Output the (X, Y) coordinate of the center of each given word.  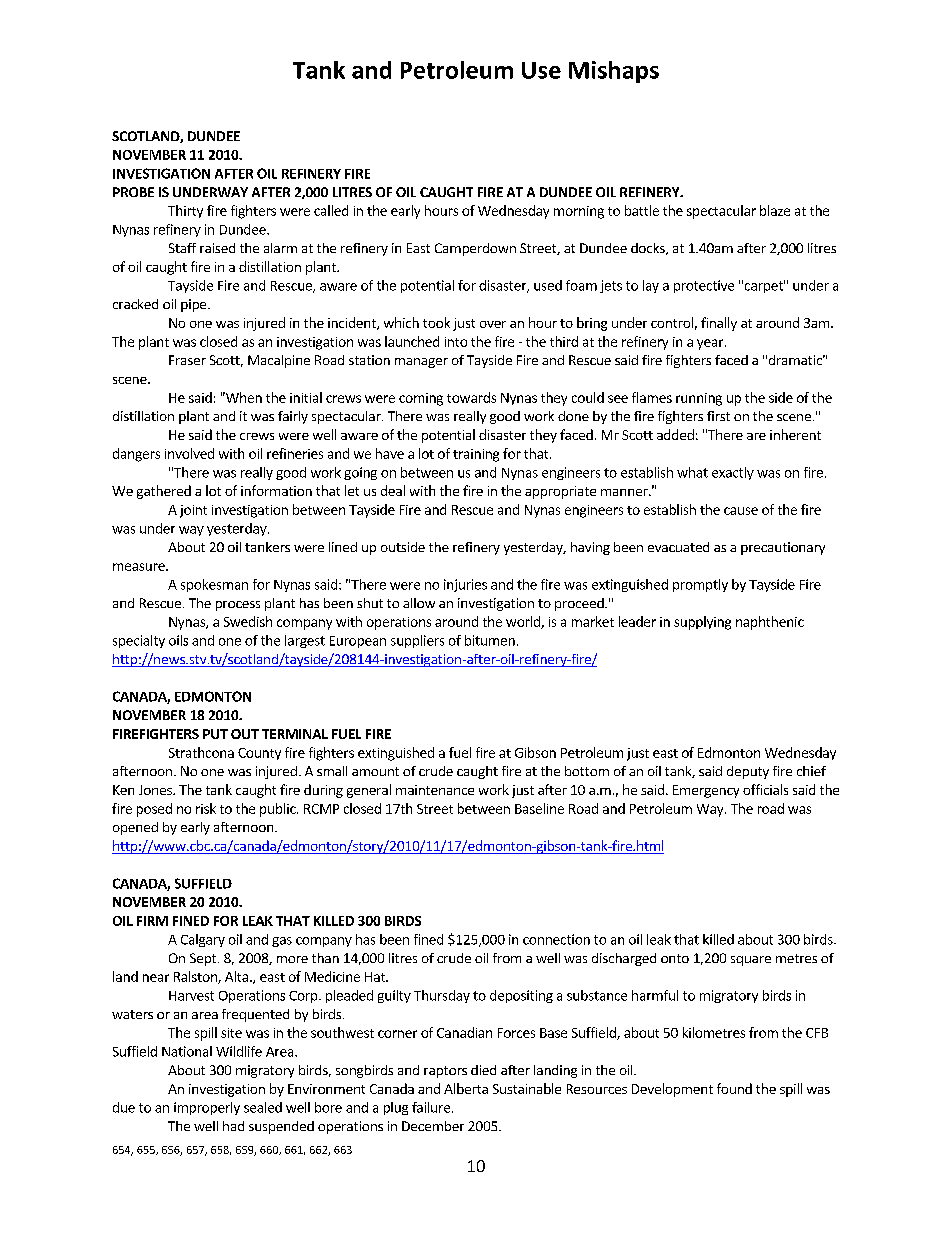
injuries (465, 585)
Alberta (466, 1088)
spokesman (214, 585)
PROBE (133, 192)
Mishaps (614, 72)
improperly (207, 1108)
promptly (700, 585)
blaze (775, 210)
